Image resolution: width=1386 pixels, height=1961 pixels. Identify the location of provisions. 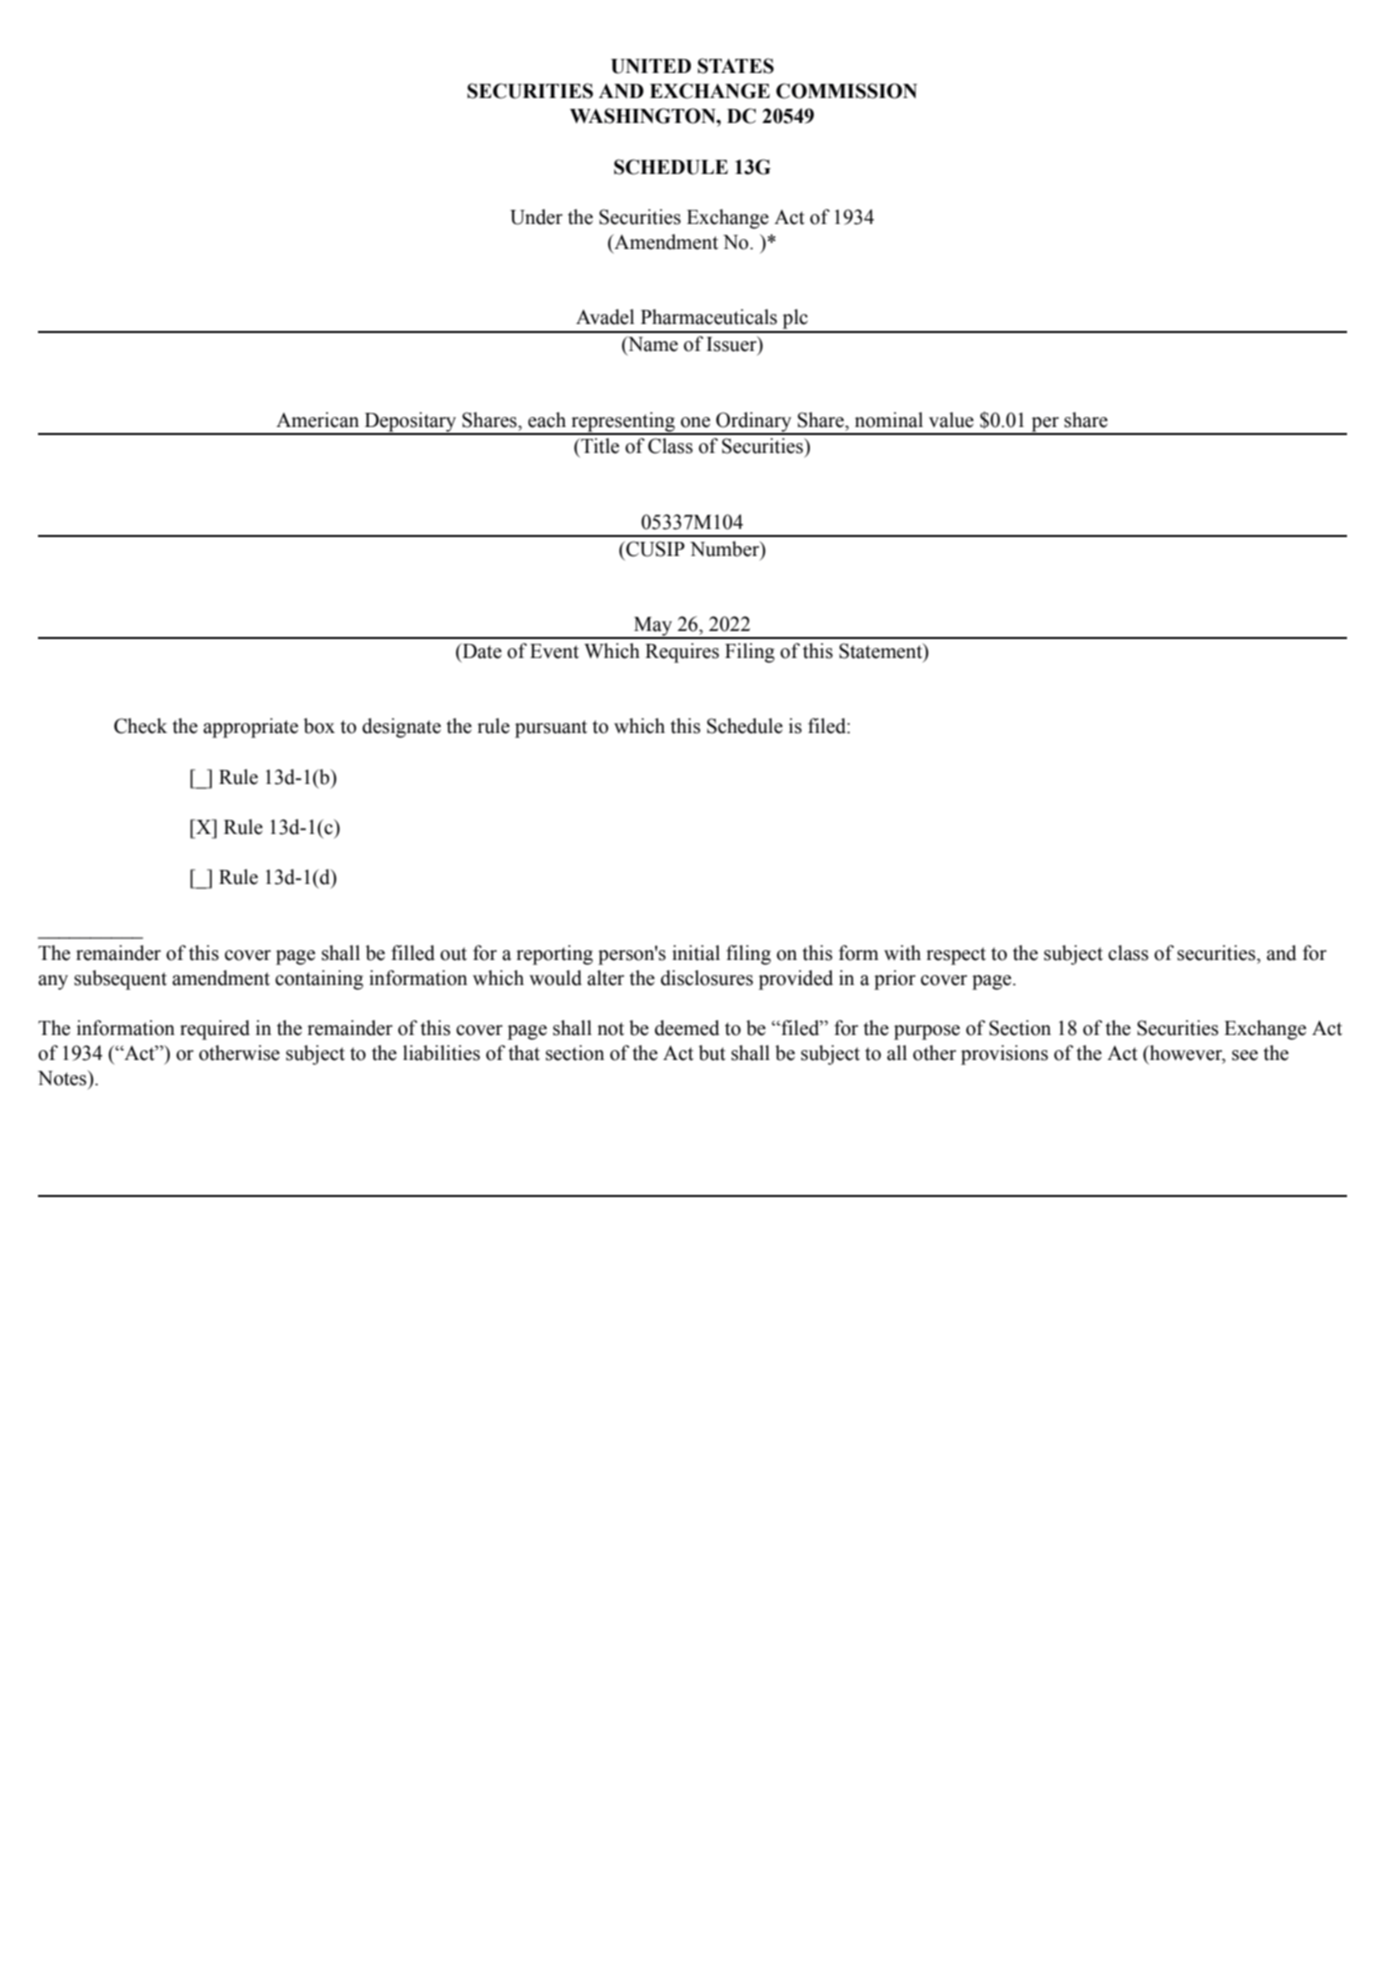
(1004, 1055).
